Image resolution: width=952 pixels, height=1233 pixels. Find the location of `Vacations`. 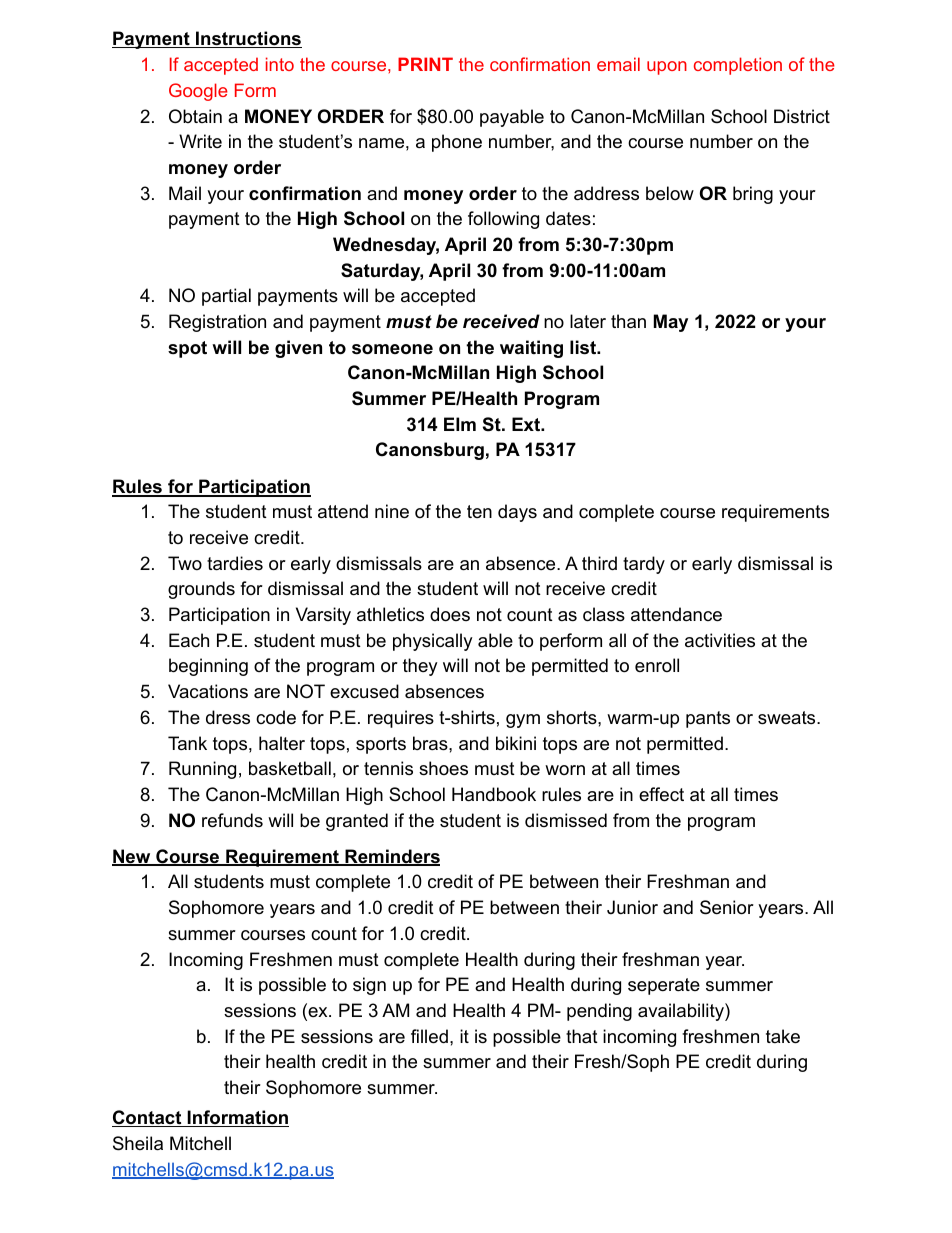

Vacations is located at coordinates (208, 691).
